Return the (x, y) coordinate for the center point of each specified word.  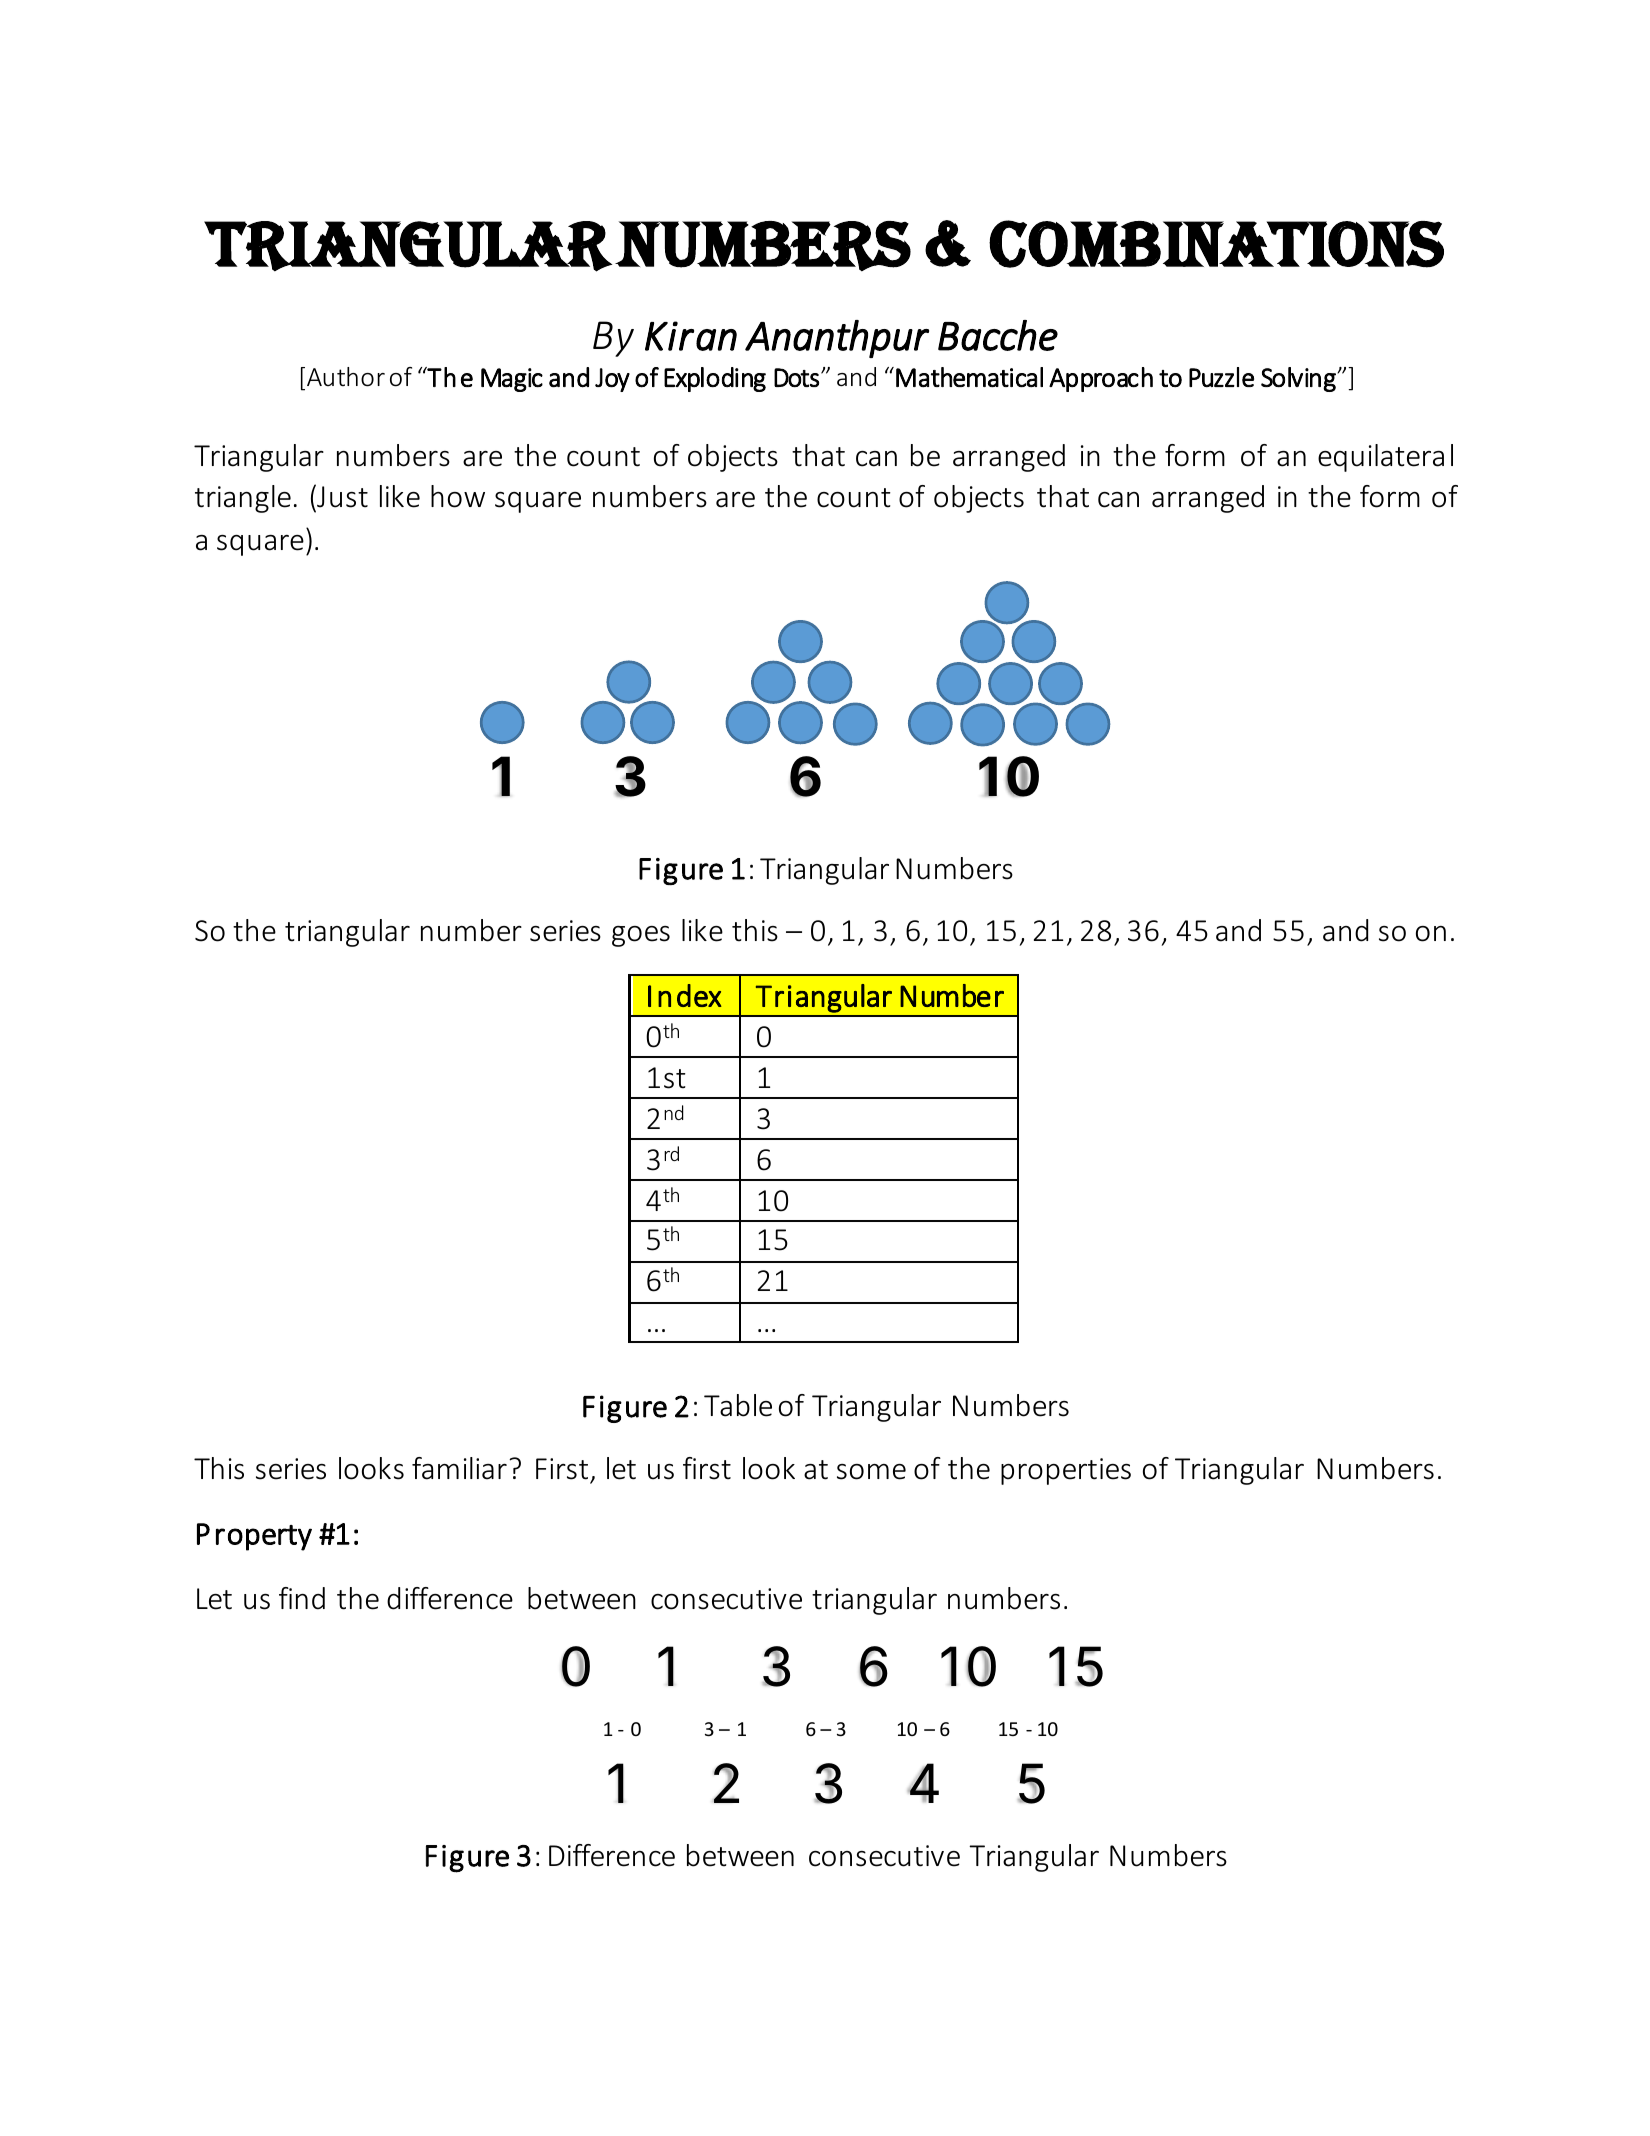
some (871, 1472)
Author (346, 377)
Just (341, 496)
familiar (459, 1468)
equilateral (1385, 458)
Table (738, 1405)
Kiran (691, 336)
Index (685, 995)
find (302, 1598)
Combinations (1216, 244)
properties (1066, 1471)
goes (641, 936)
